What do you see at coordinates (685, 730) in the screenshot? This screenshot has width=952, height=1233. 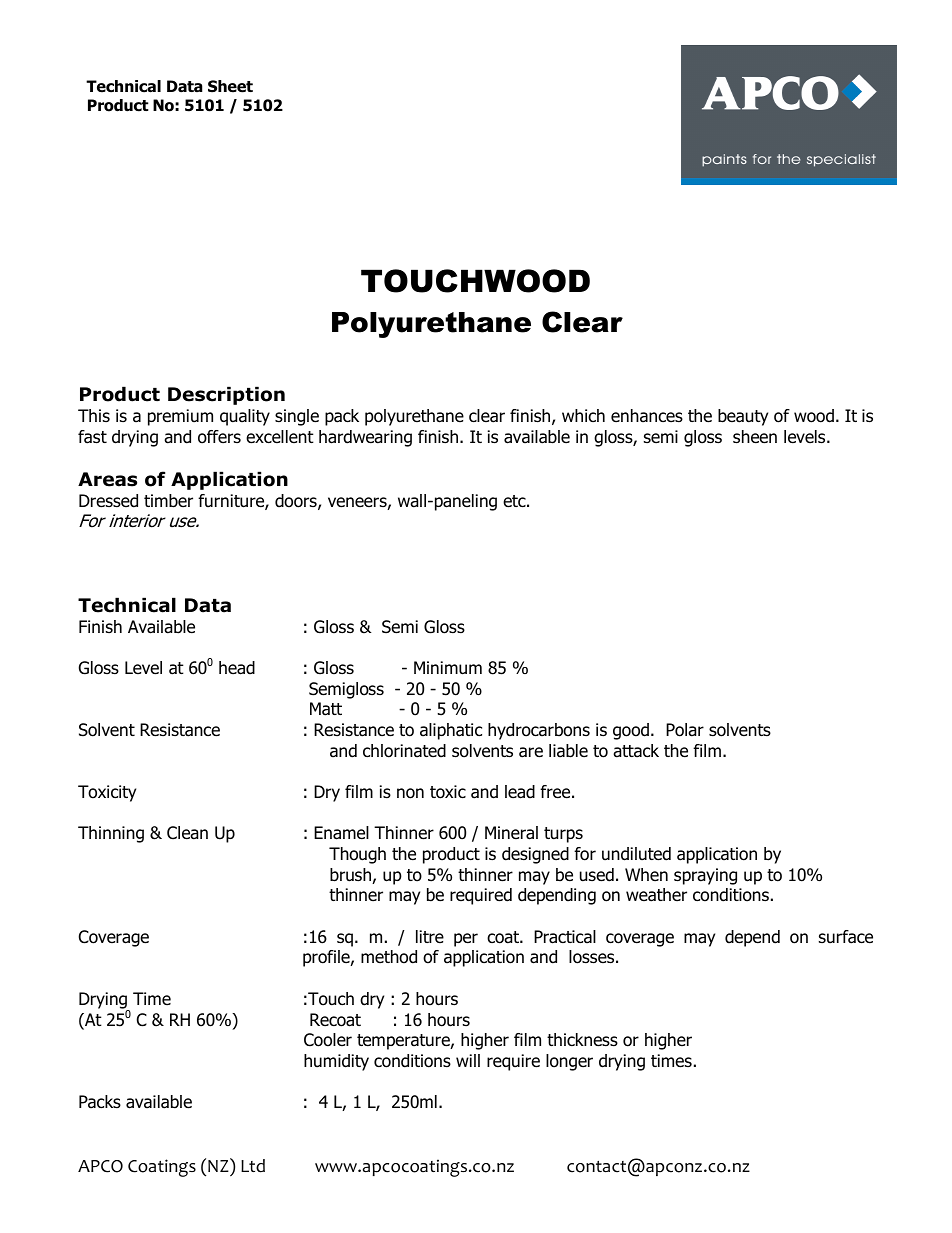 I see `Polar` at bounding box center [685, 730].
